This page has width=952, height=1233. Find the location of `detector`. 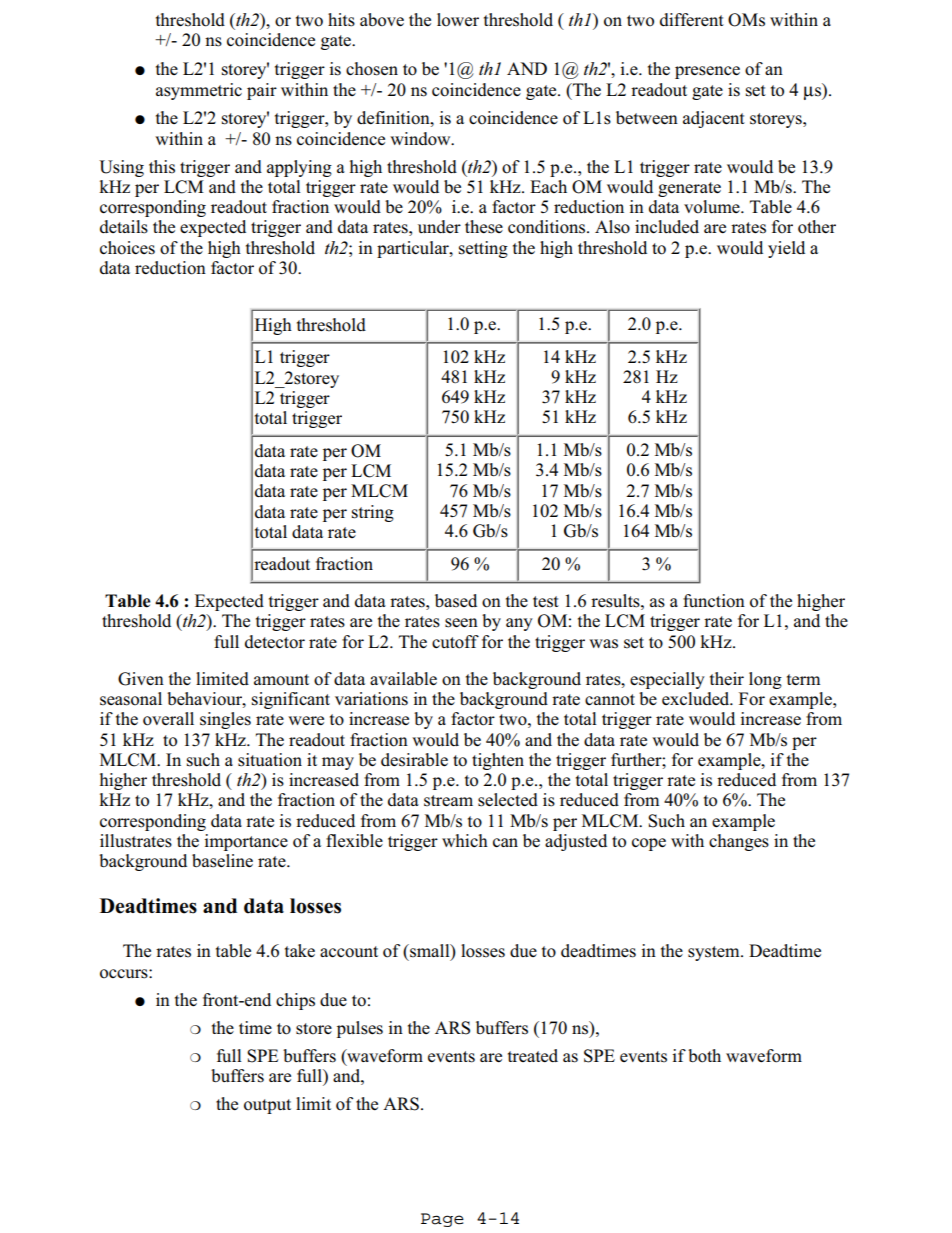

detector is located at coordinates (275, 642).
